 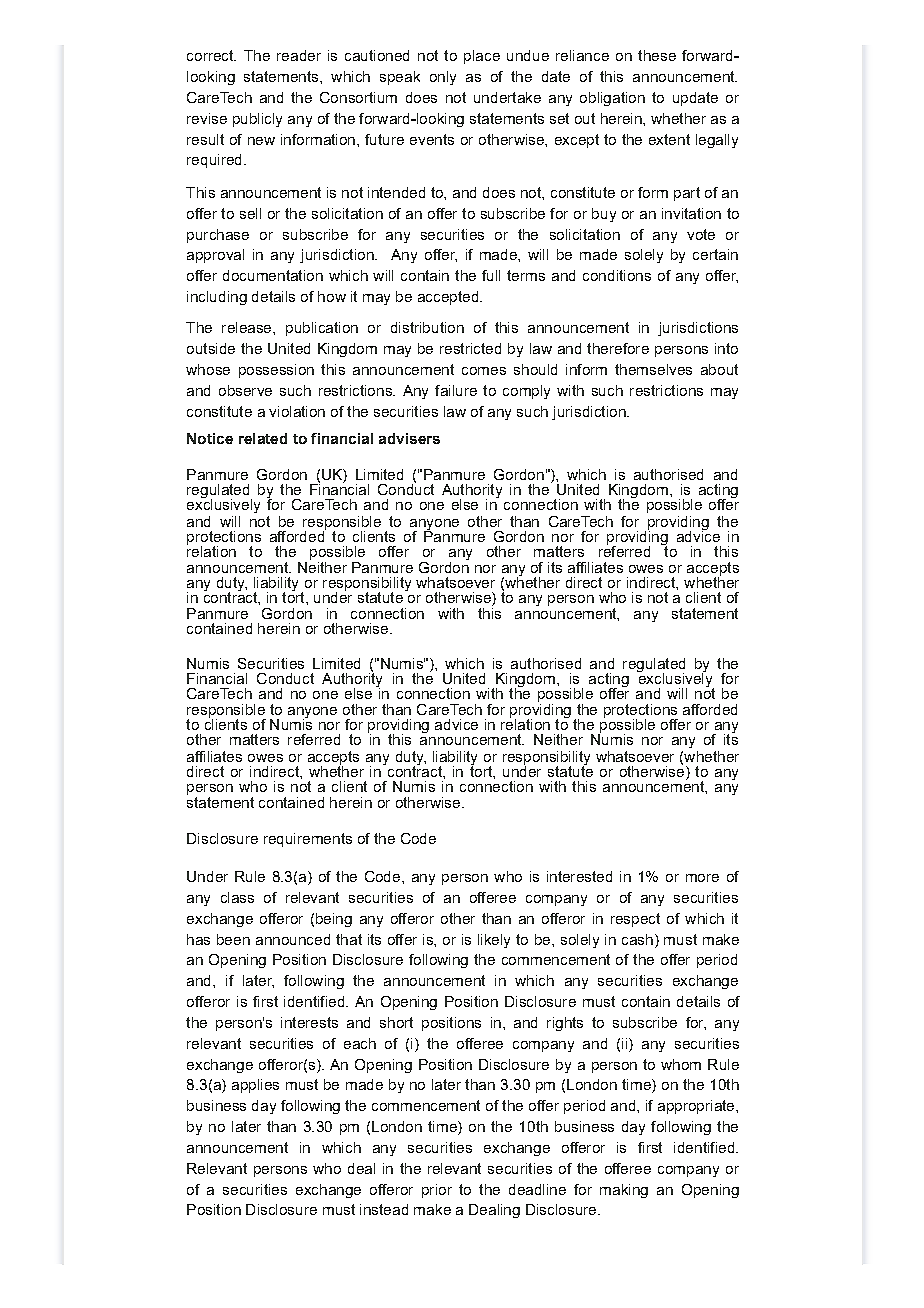 I want to click on failure, so click(x=456, y=390).
